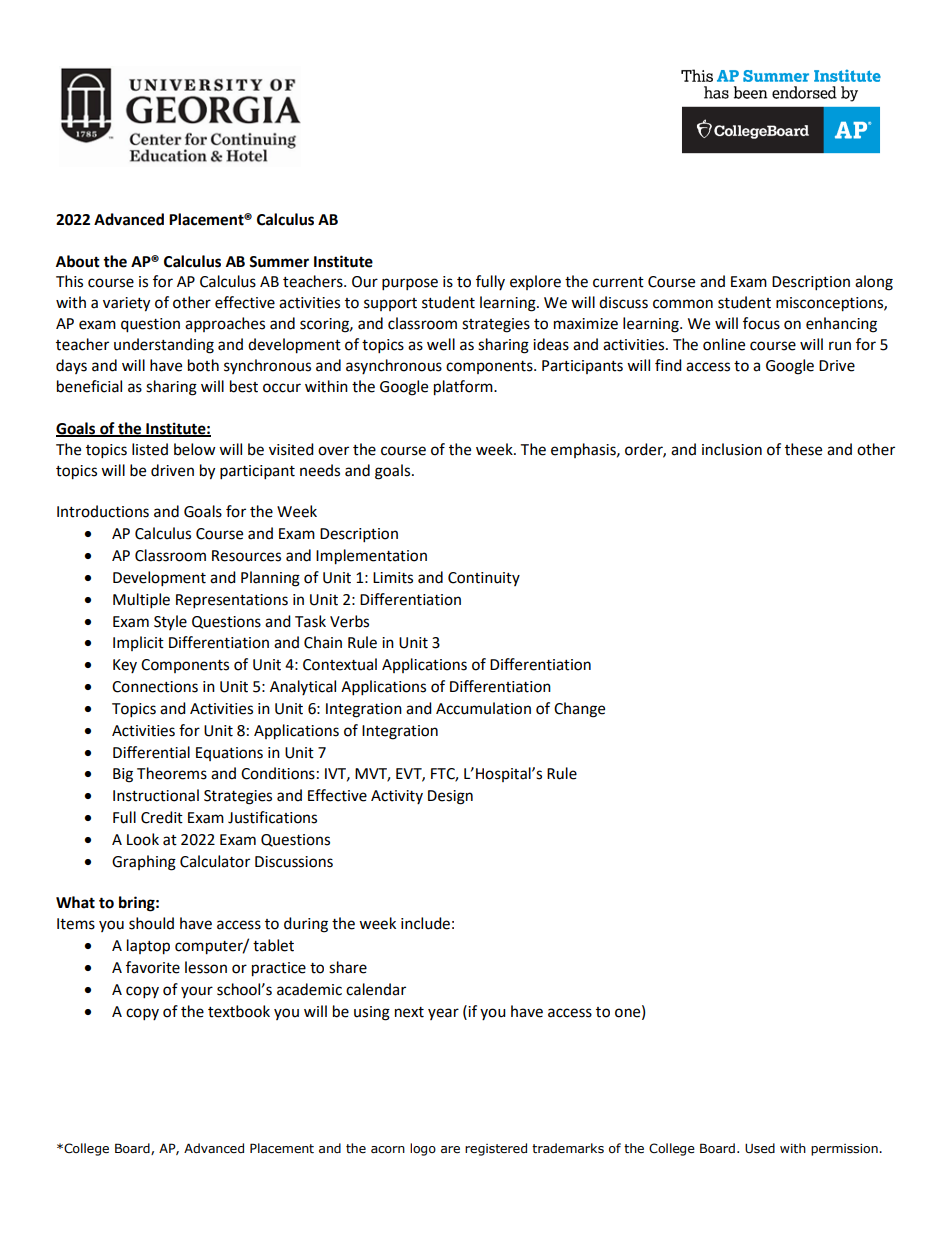 The width and height of the page is (952, 1233). What do you see at coordinates (484, 579) in the page?
I see `Continuity` at bounding box center [484, 579].
